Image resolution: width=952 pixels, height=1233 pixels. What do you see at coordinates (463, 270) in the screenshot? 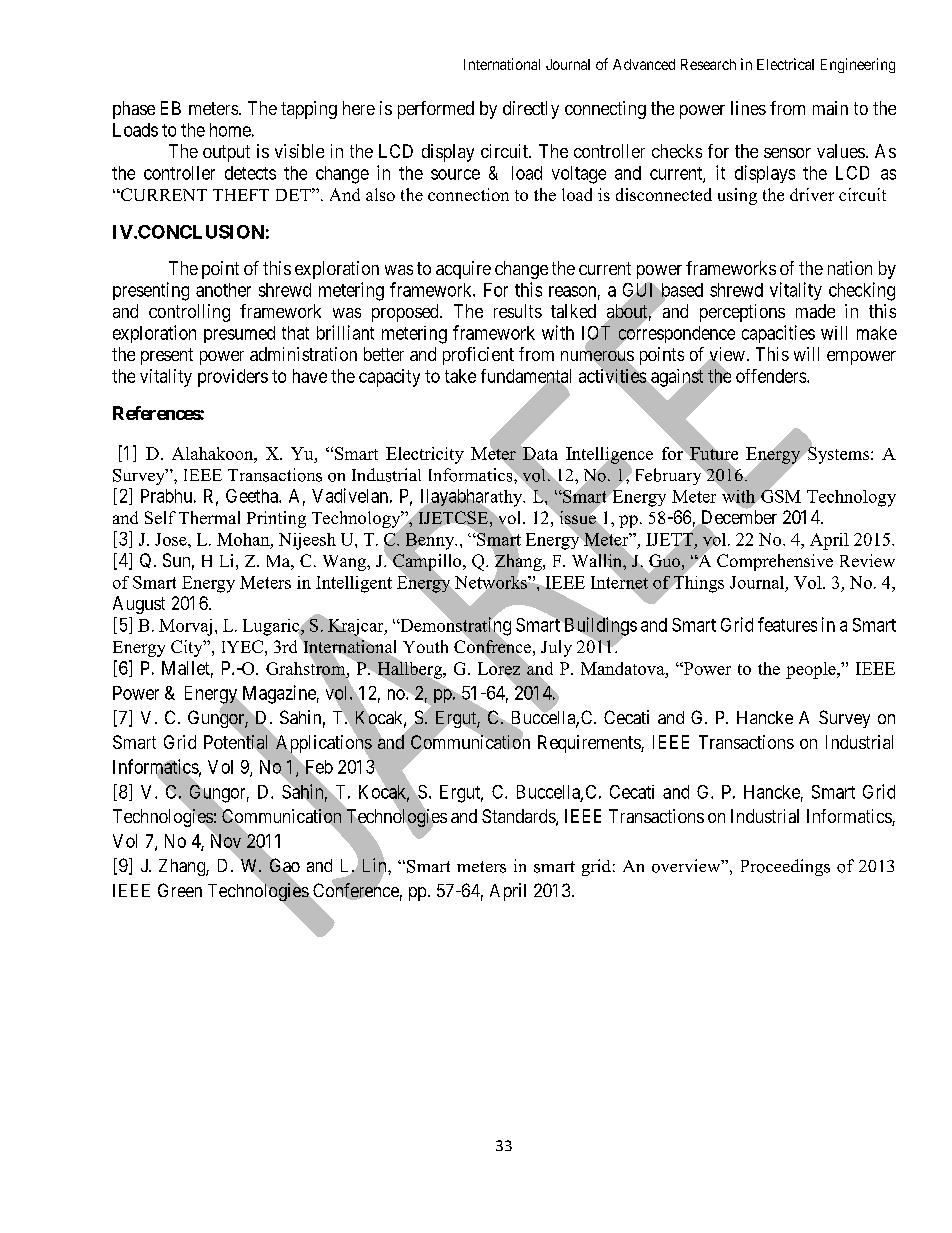
I see `acquire` at bounding box center [463, 270].
